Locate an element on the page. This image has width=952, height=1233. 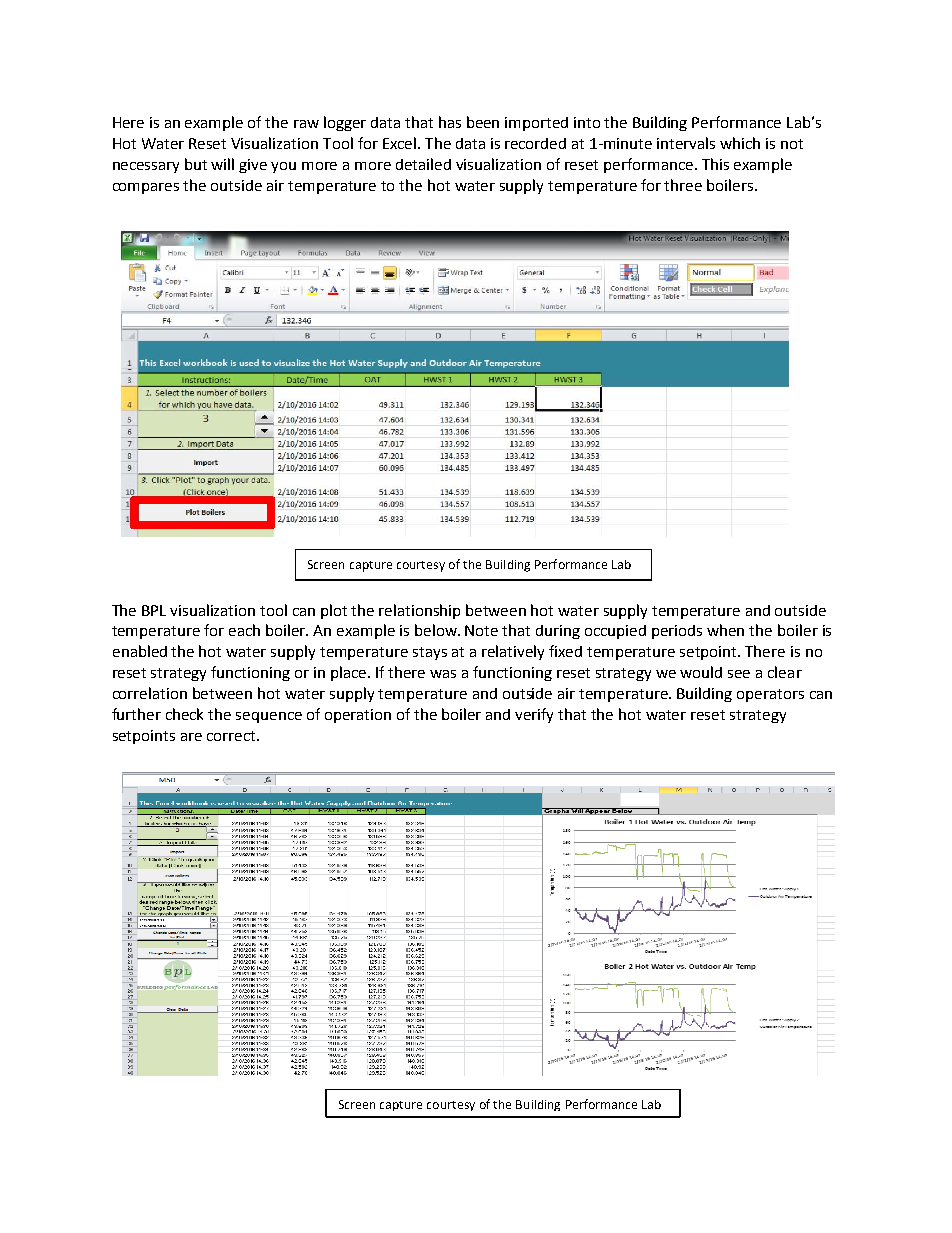
intervals is located at coordinates (686, 143).
